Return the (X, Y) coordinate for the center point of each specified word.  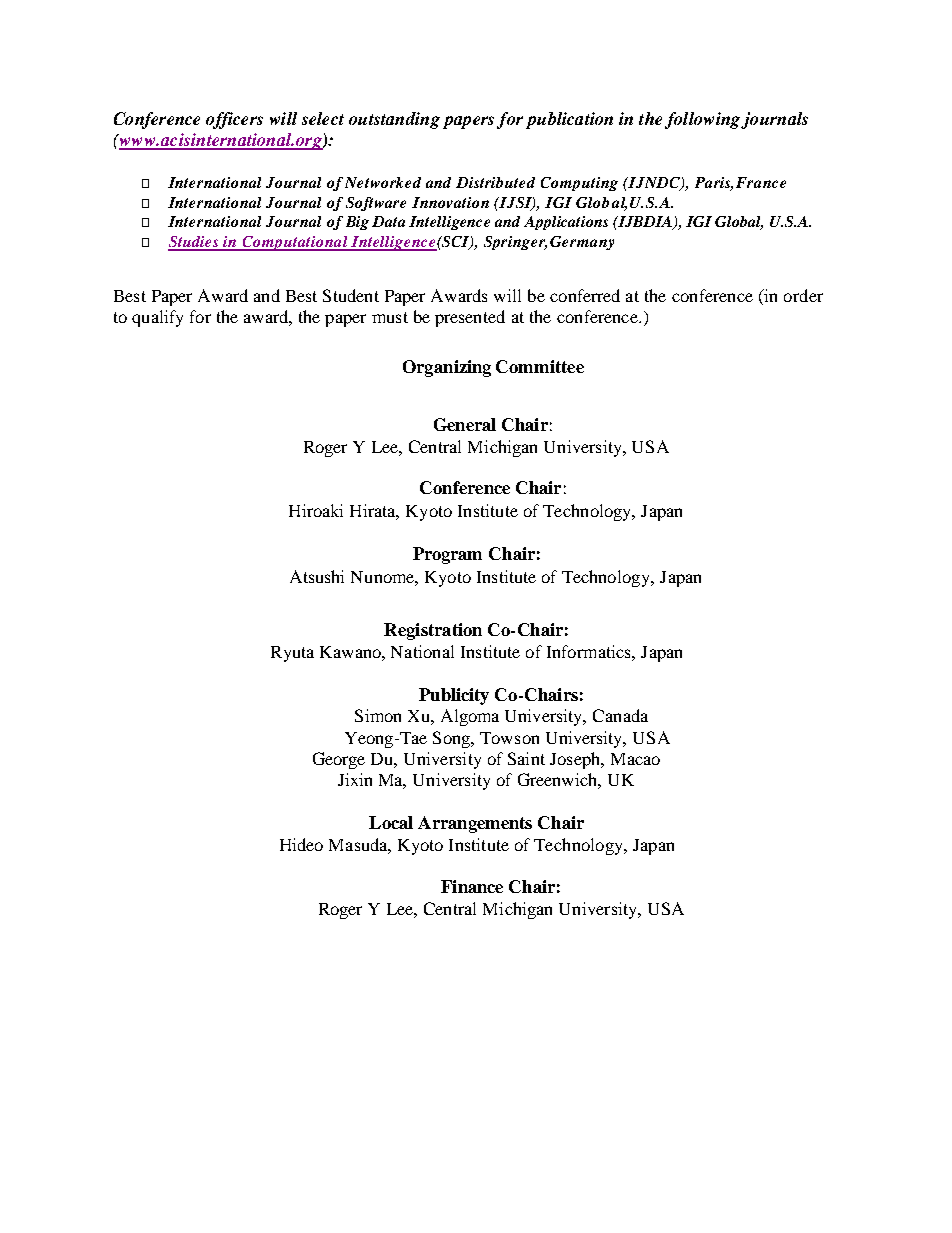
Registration (433, 631)
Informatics (590, 651)
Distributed (495, 182)
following (704, 120)
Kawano (351, 652)
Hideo (301, 844)
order (803, 295)
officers (234, 120)
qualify (157, 318)
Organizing (447, 368)
